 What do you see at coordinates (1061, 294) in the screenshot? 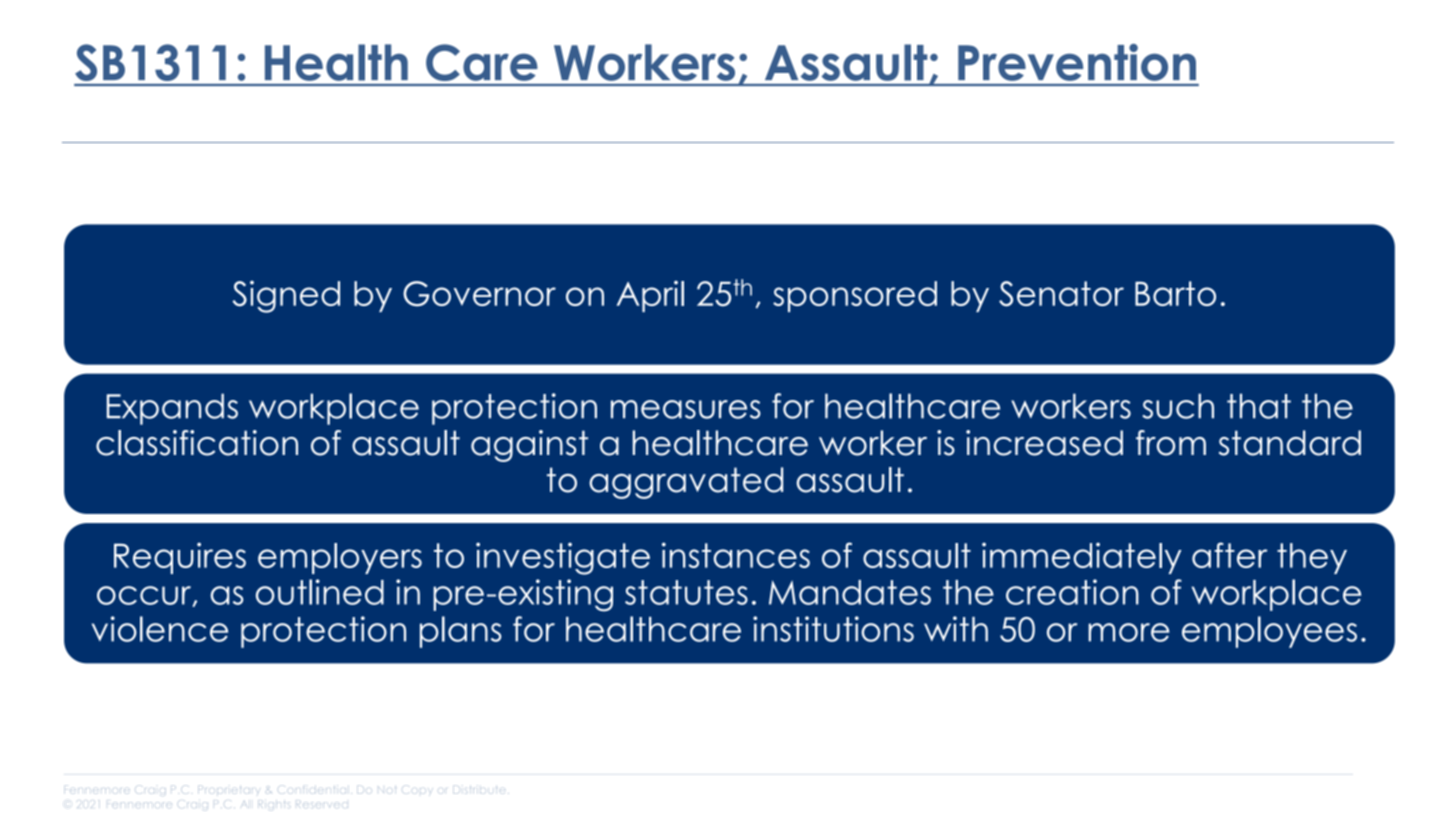
I see `Senator` at bounding box center [1061, 294].
